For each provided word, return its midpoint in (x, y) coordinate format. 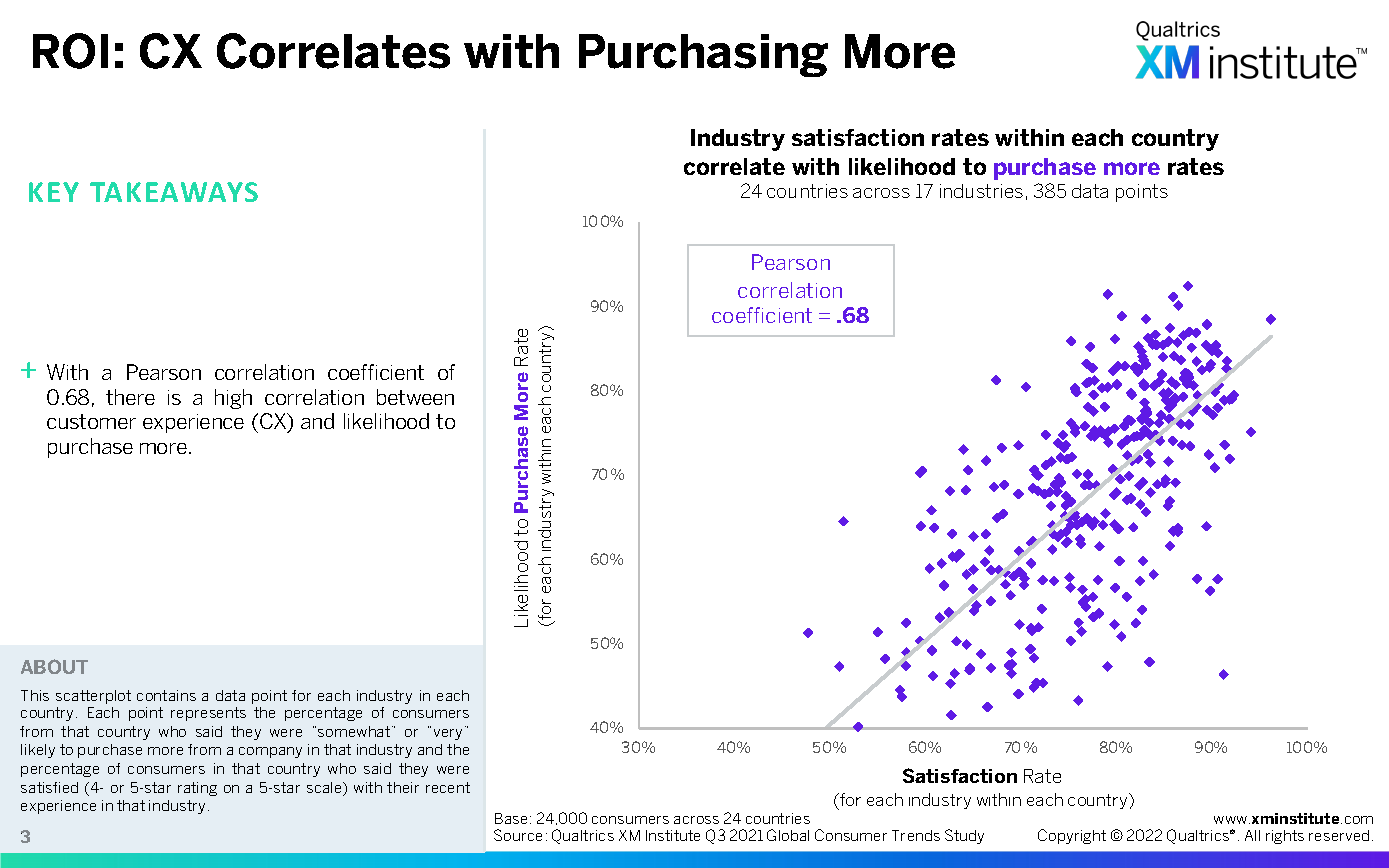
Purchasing (703, 55)
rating (197, 789)
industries (981, 191)
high (233, 399)
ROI (70, 51)
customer (91, 421)
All (1252, 835)
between (415, 397)
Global (788, 835)
